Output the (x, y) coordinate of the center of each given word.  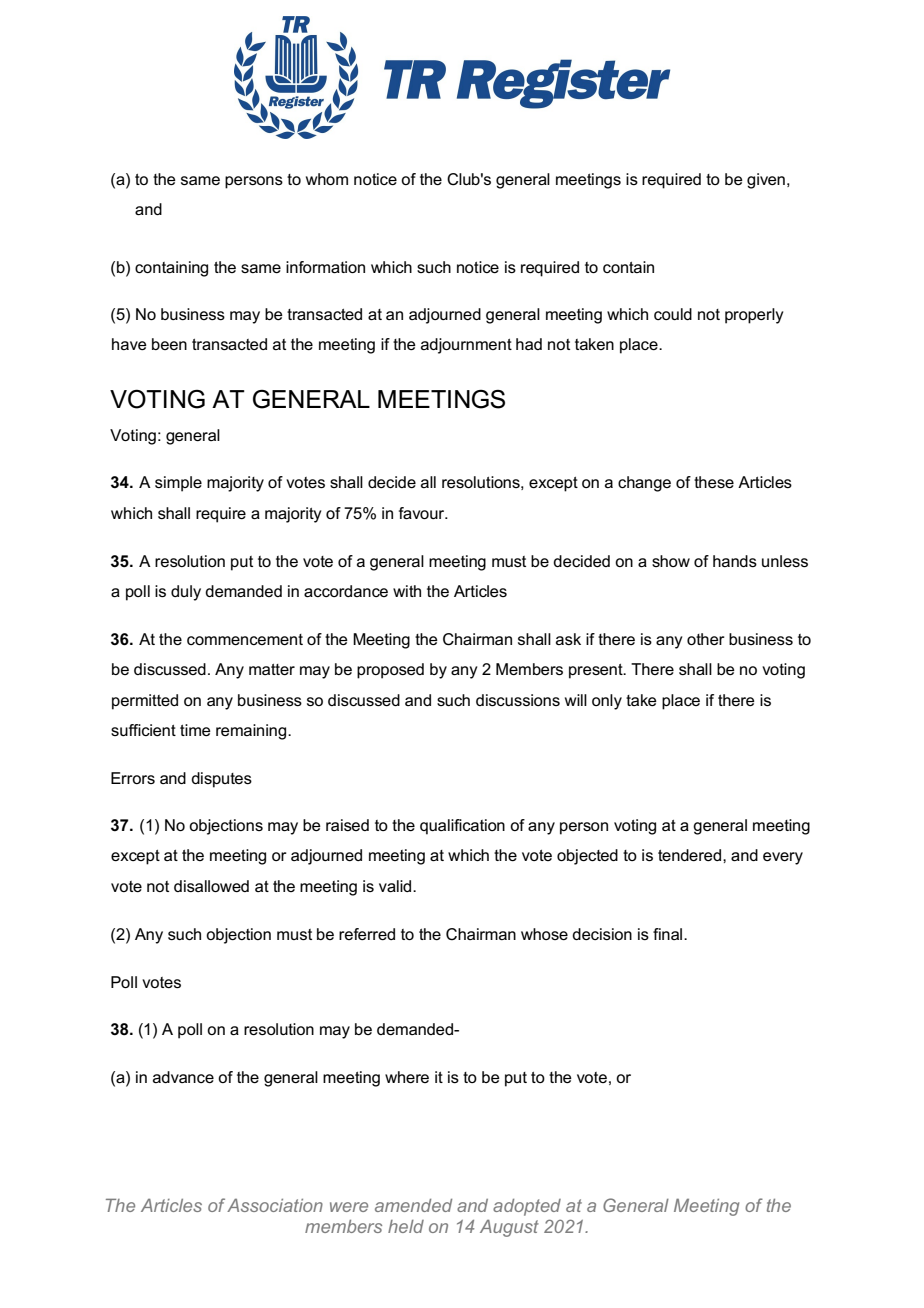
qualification (462, 827)
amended (413, 1205)
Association (275, 1205)
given (766, 181)
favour (423, 513)
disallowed (211, 886)
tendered (691, 855)
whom (327, 179)
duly (186, 593)
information (325, 267)
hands (735, 561)
